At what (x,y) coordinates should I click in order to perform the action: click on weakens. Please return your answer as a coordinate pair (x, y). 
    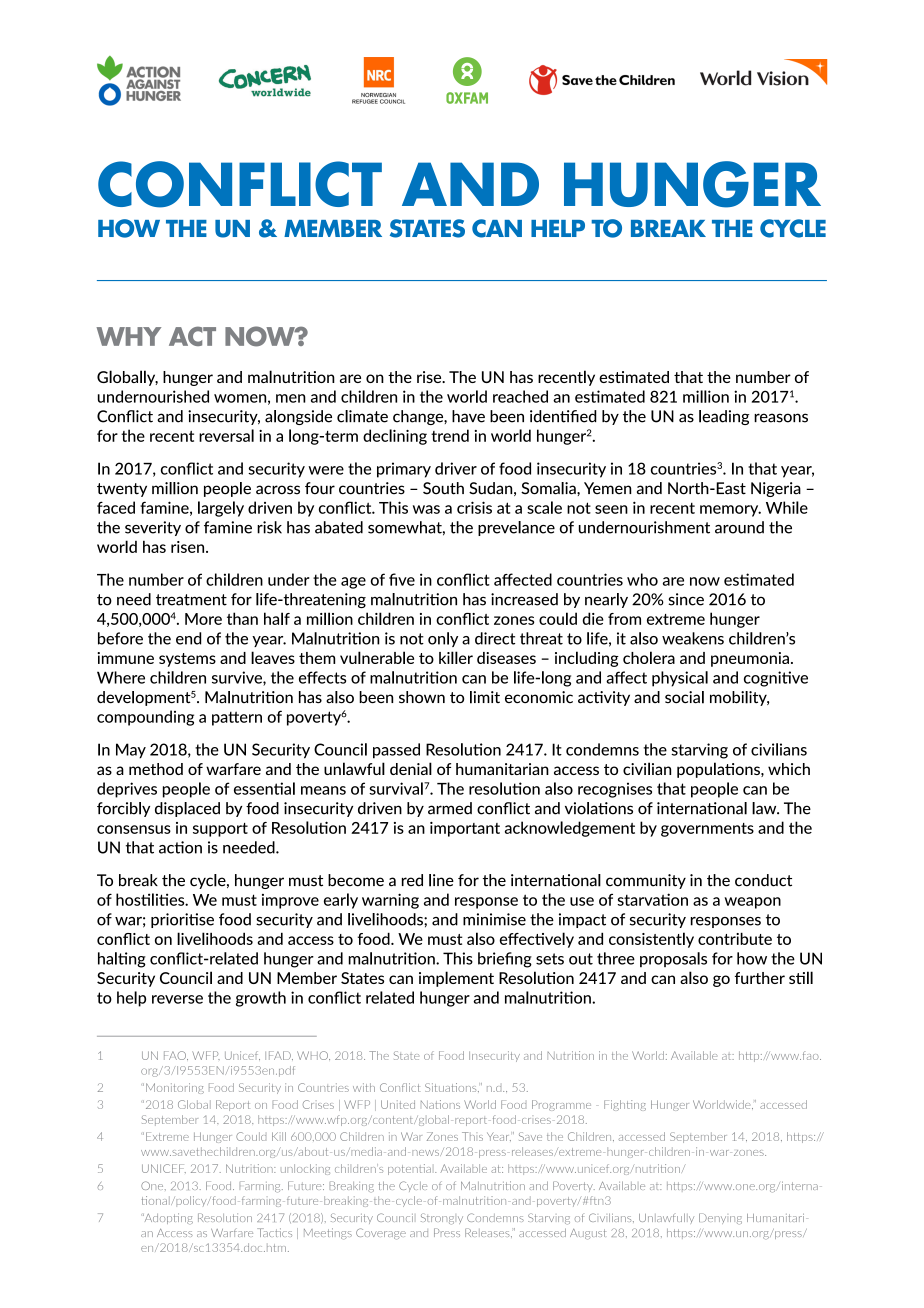
    Looking at the image, I should click on (693, 638).
